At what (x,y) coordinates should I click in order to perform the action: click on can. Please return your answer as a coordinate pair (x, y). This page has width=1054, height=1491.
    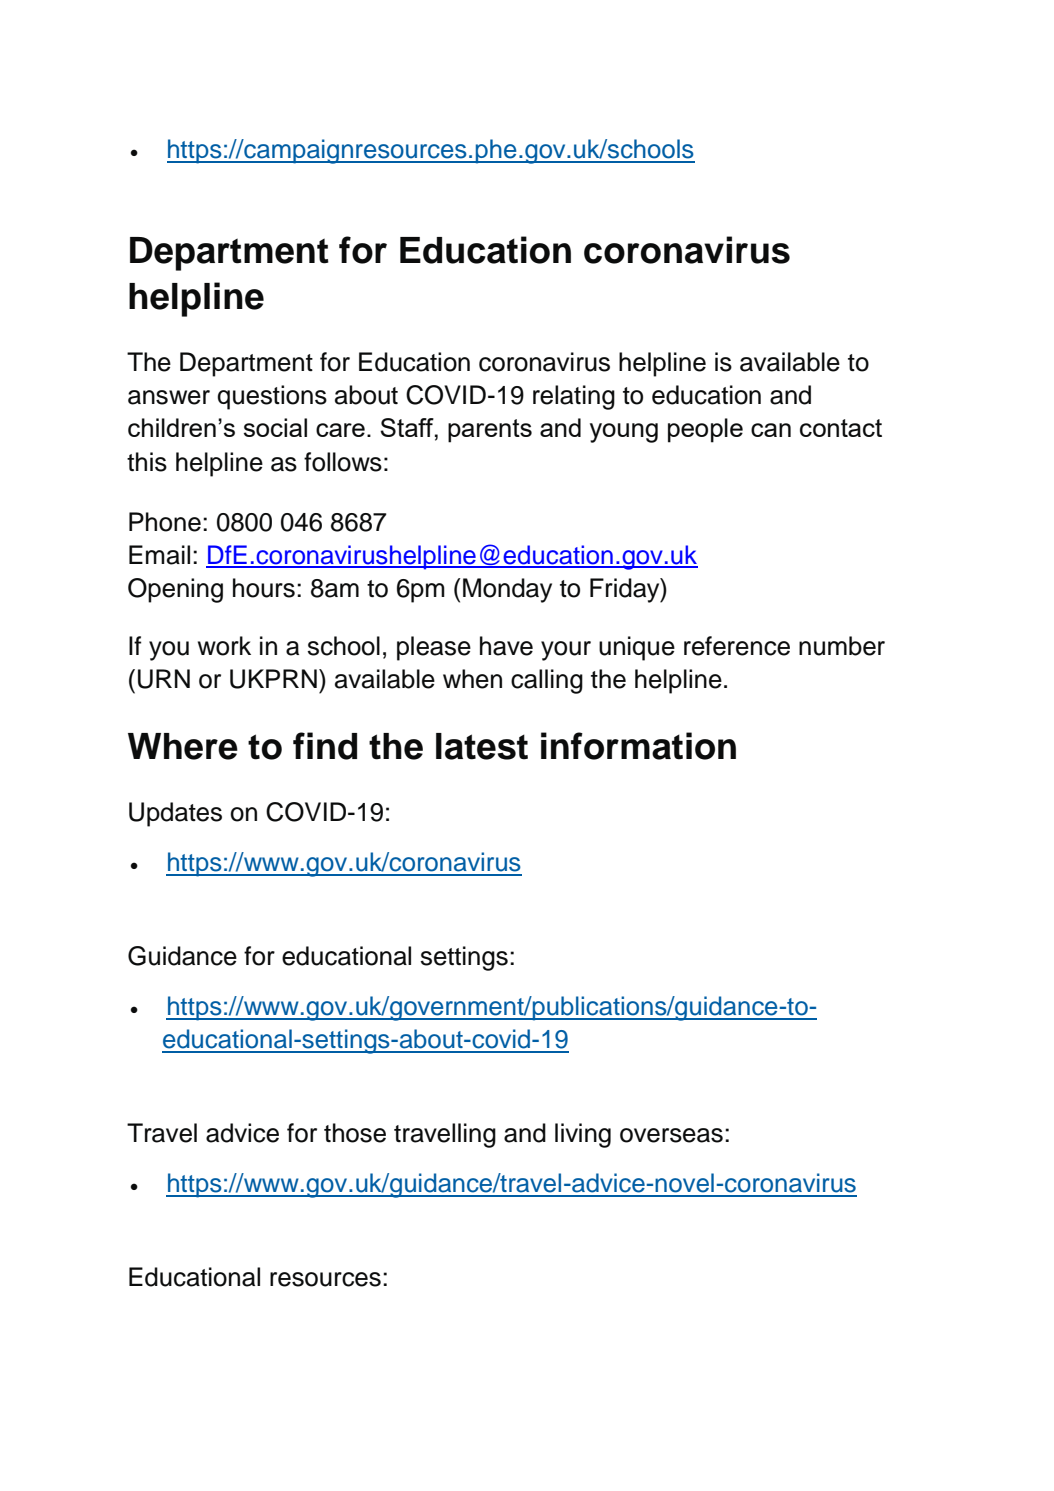
    Looking at the image, I should click on (771, 430).
